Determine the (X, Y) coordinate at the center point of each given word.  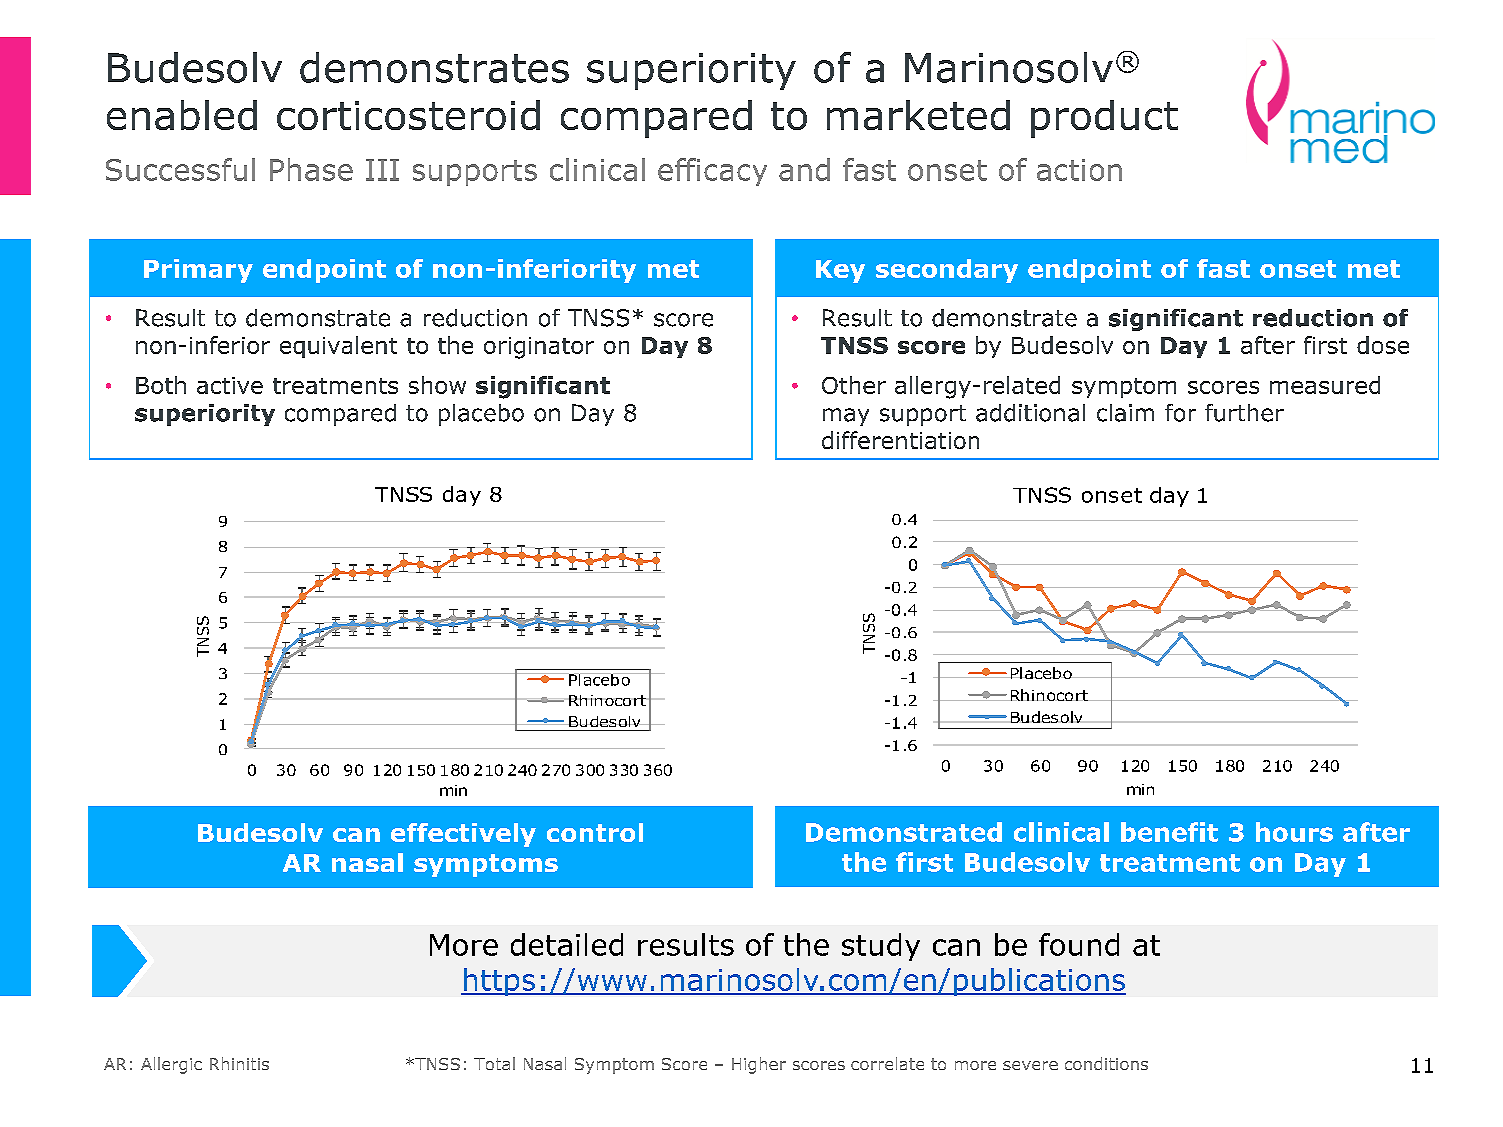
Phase (311, 169)
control (595, 832)
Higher (759, 1065)
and (804, 169)
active (230, 385)
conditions (1106, 1063)
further (1244, 413)
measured (1325, 385)
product (1104, 119)
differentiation (900, 440)
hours (1294, 832)
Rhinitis (239, 1063)
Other (854, 385)
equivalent (338, 347)
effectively (463, 835)
